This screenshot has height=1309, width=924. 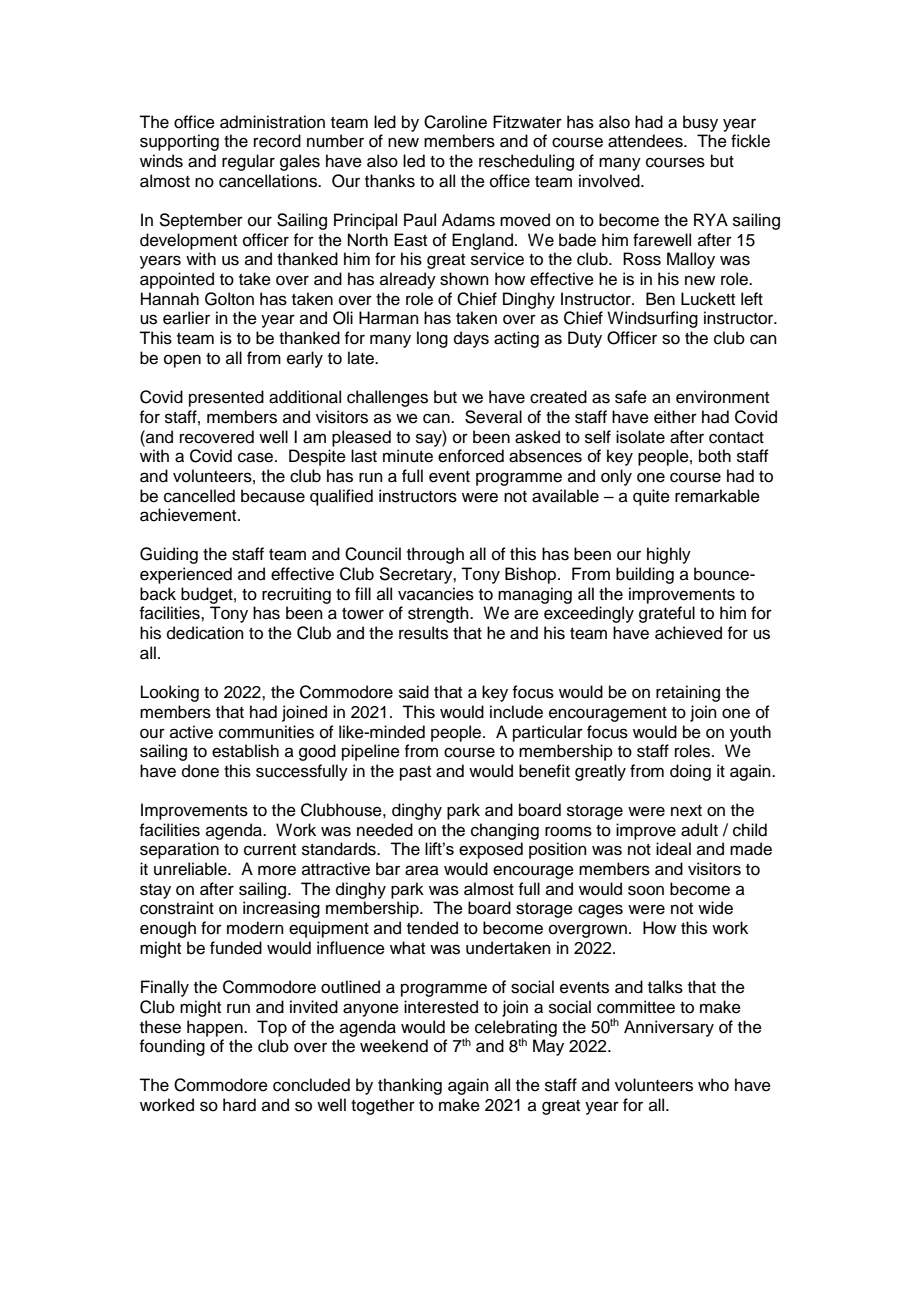 What do you see at coordinates (435, 555) in the screenshot?
I see `through` at bounding box center [435, 555].
